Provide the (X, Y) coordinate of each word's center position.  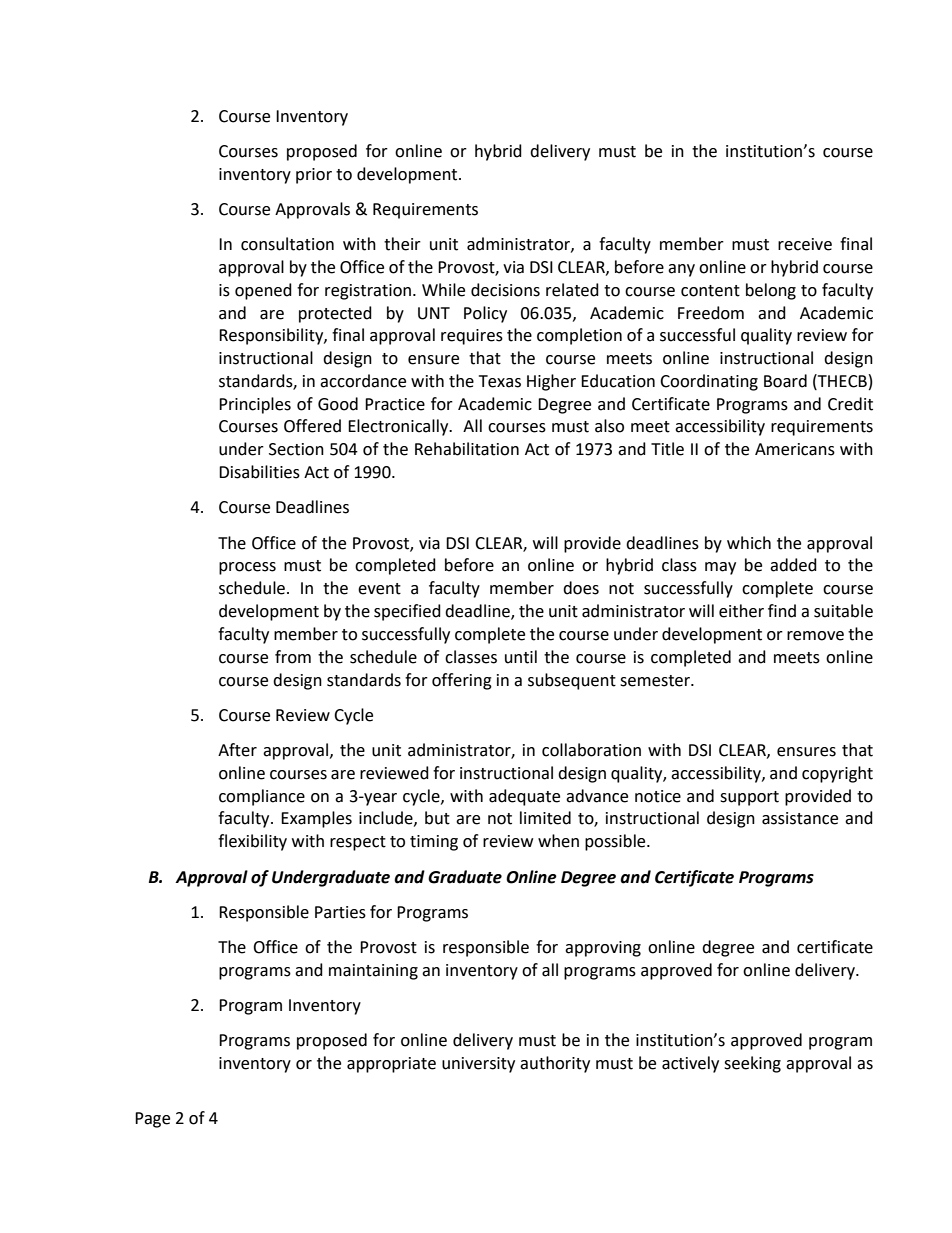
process (247, 568)
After (237, 750)
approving (603, 949)
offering (462, 681)
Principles (255, 405)
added (793, 565)
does (581, 588)
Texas (500, 381)
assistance (800, 818)
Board (785, 381)
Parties (340, 912)
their (402, 244)
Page (152, 1120)
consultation (287, 244)
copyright (837, 774)
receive (805, 244)
